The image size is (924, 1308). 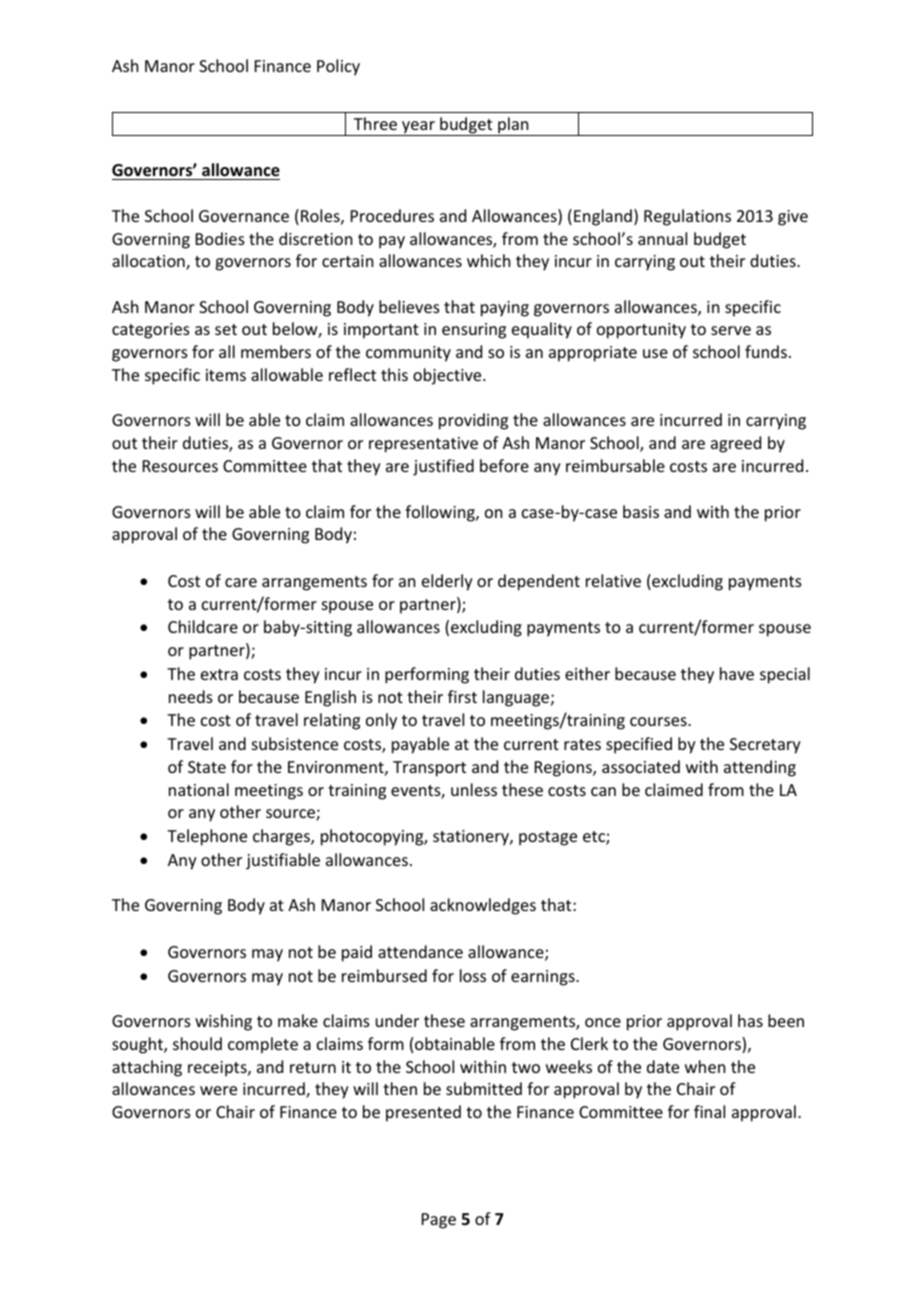 What do you see at coordinates (462, 696) in the screenshot?
I see `first` at bounding box center [462, 696].
